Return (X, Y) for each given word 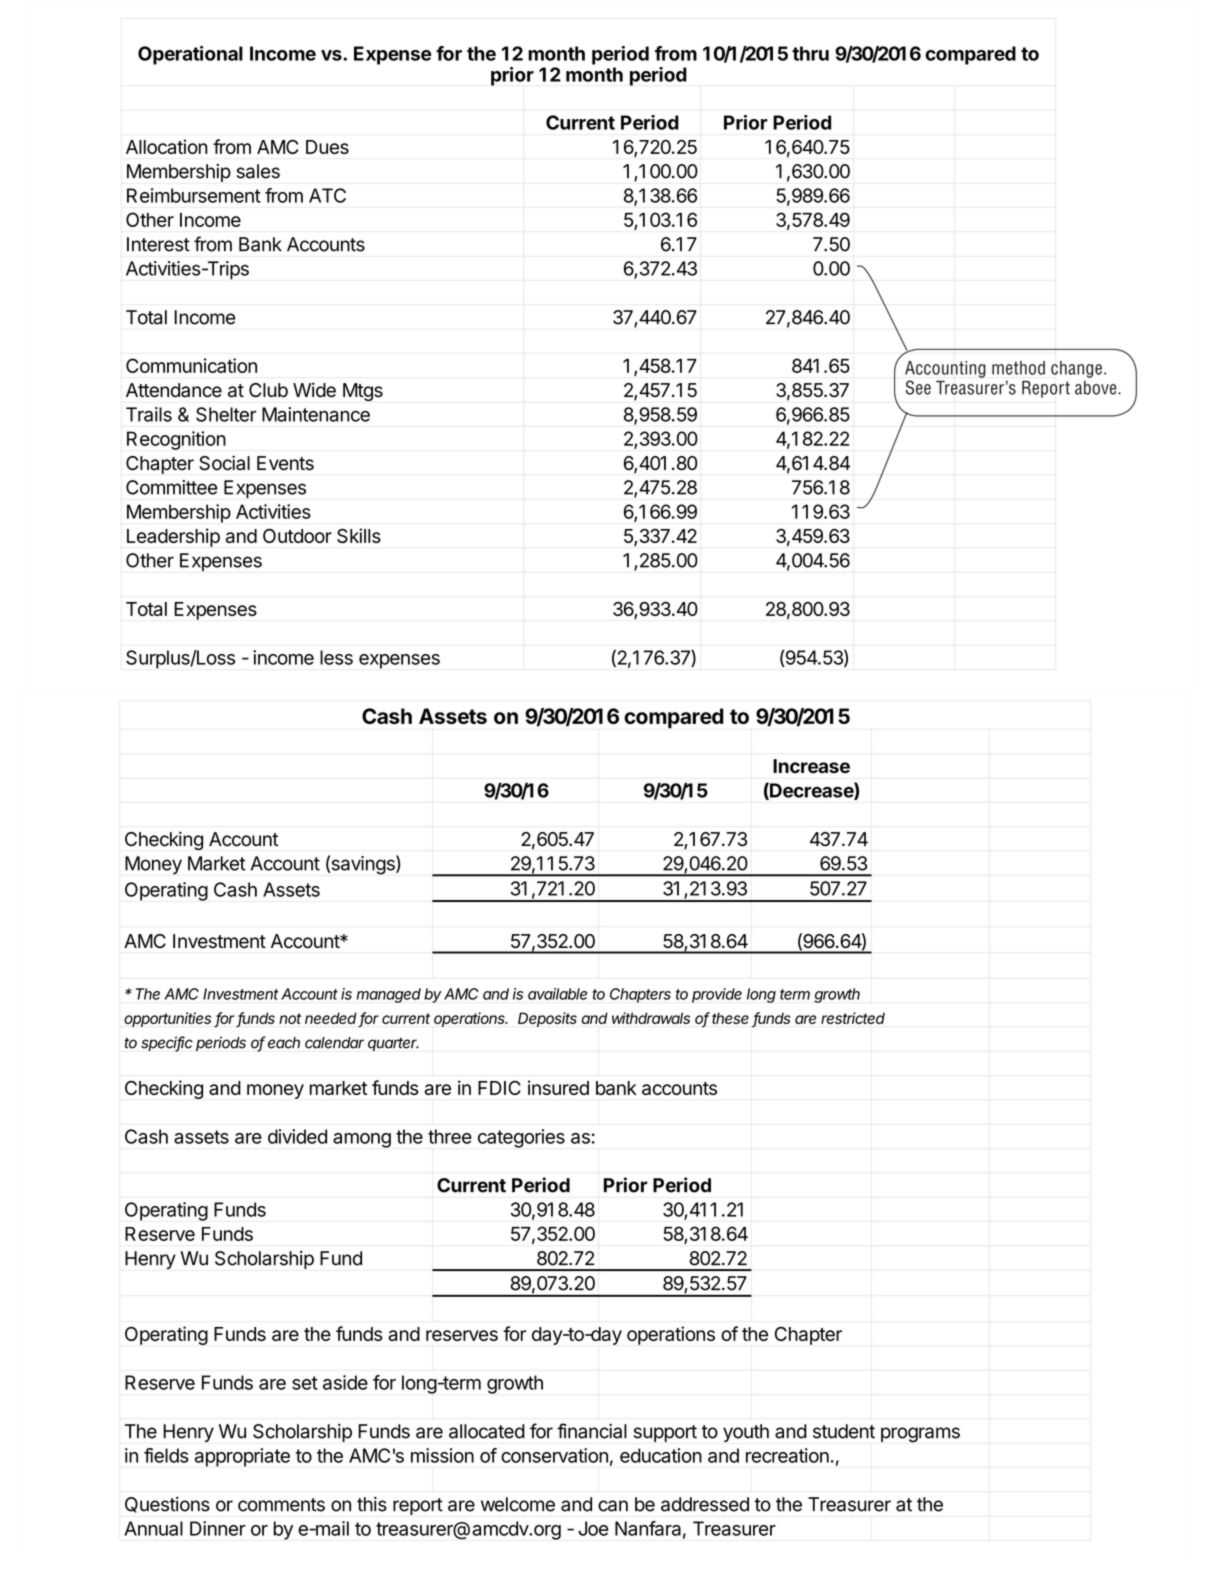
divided (297, 1136)
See (918, 387)
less (336, 657)
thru (810, 53)
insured (558, 1087)
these (730, 1018)
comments (281, 1505)
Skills (359, 535)
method (1018, 368)
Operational (190, 55)
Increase (811, 766)
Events (285, 463)
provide (717, 995)
